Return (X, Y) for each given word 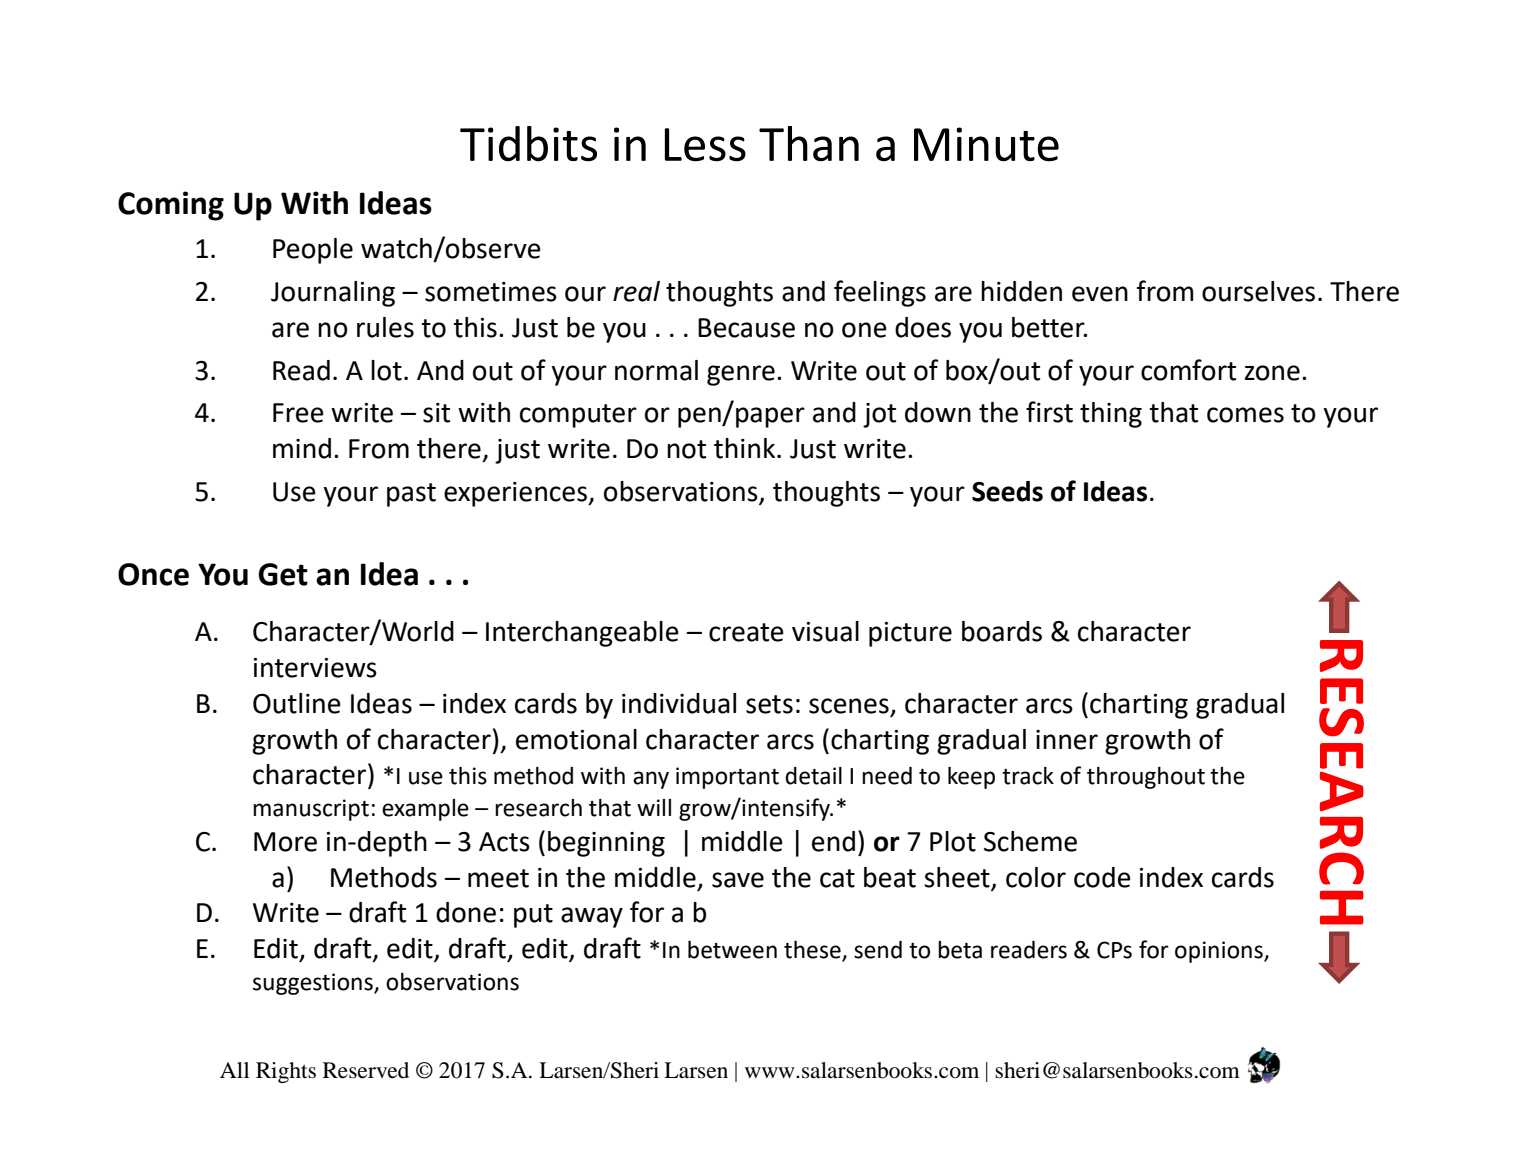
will (654, 807)
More (285, 842)
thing (1111, 415)
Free (298, 413)
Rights (286, 1072)
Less (705, 145)
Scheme (1030, 841)
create (746, 632)
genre (741, 375)
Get (283, 574)
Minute (986, 144)
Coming (171, 206)
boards (1002, 631)
